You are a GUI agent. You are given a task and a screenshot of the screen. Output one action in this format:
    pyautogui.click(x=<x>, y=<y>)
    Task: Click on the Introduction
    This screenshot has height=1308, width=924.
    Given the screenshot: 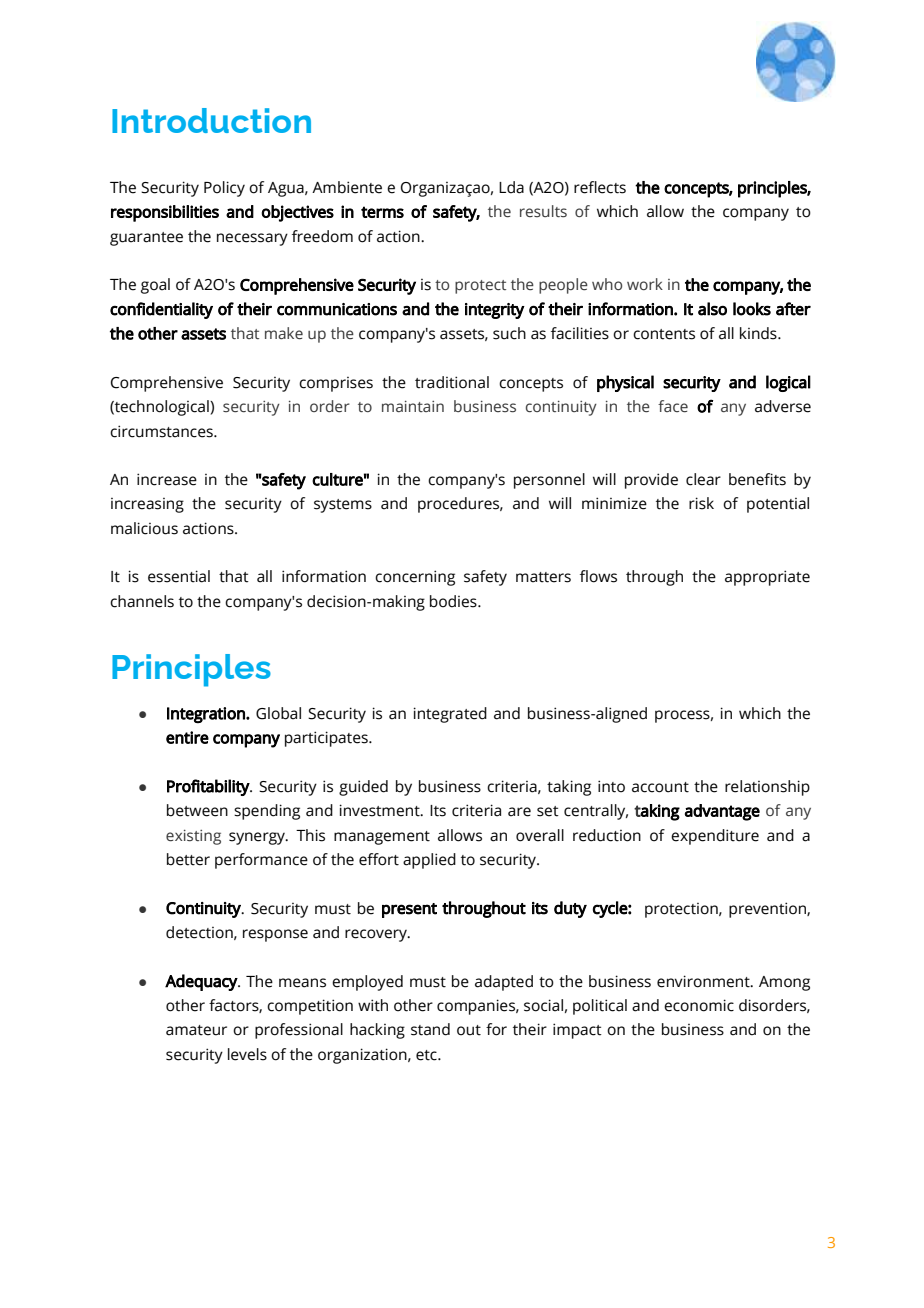 What is the action you would take?
    pyautogui.click(x=211, y=120)
